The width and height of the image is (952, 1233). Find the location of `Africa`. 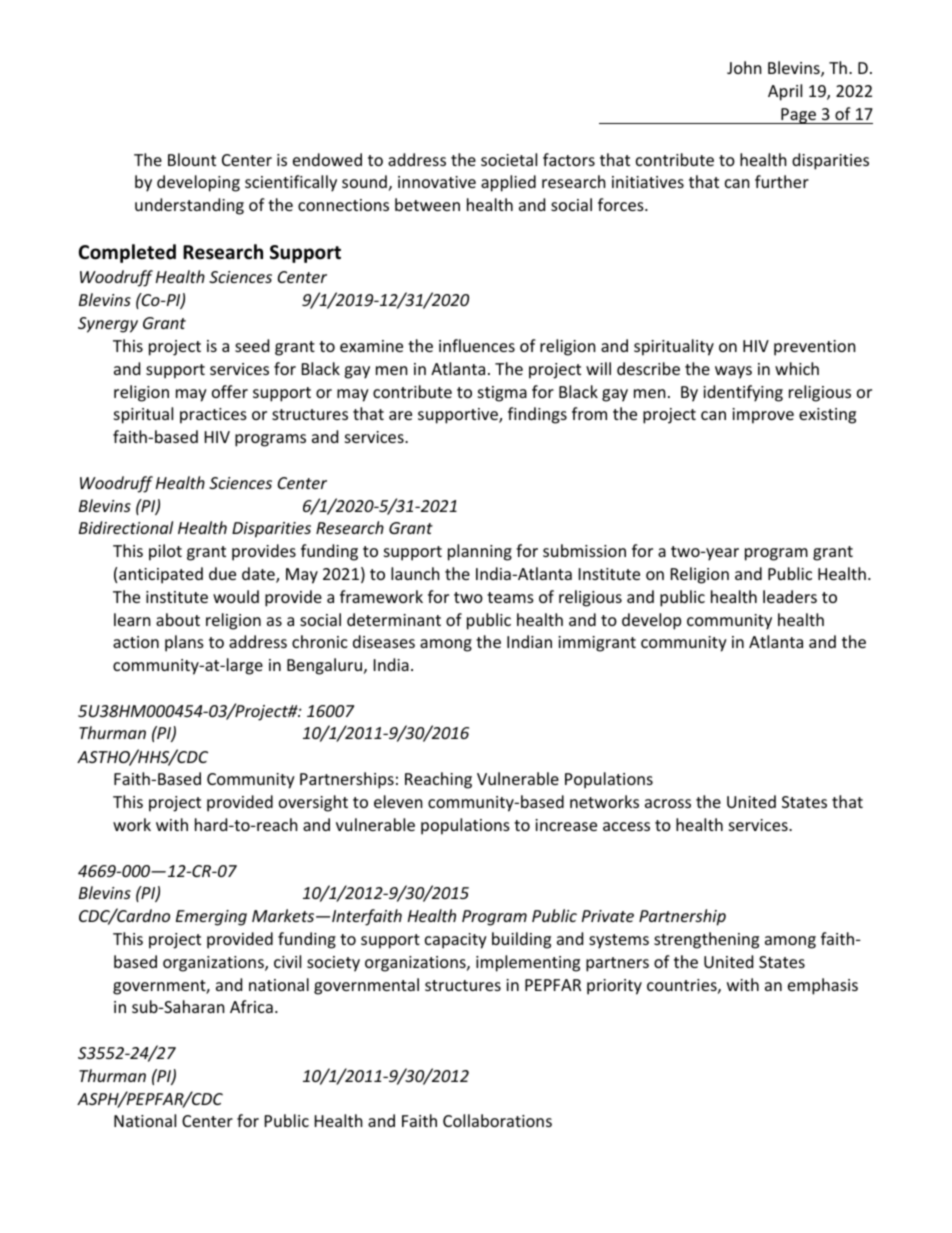

Africa is located at coordinates (251, 1006).
